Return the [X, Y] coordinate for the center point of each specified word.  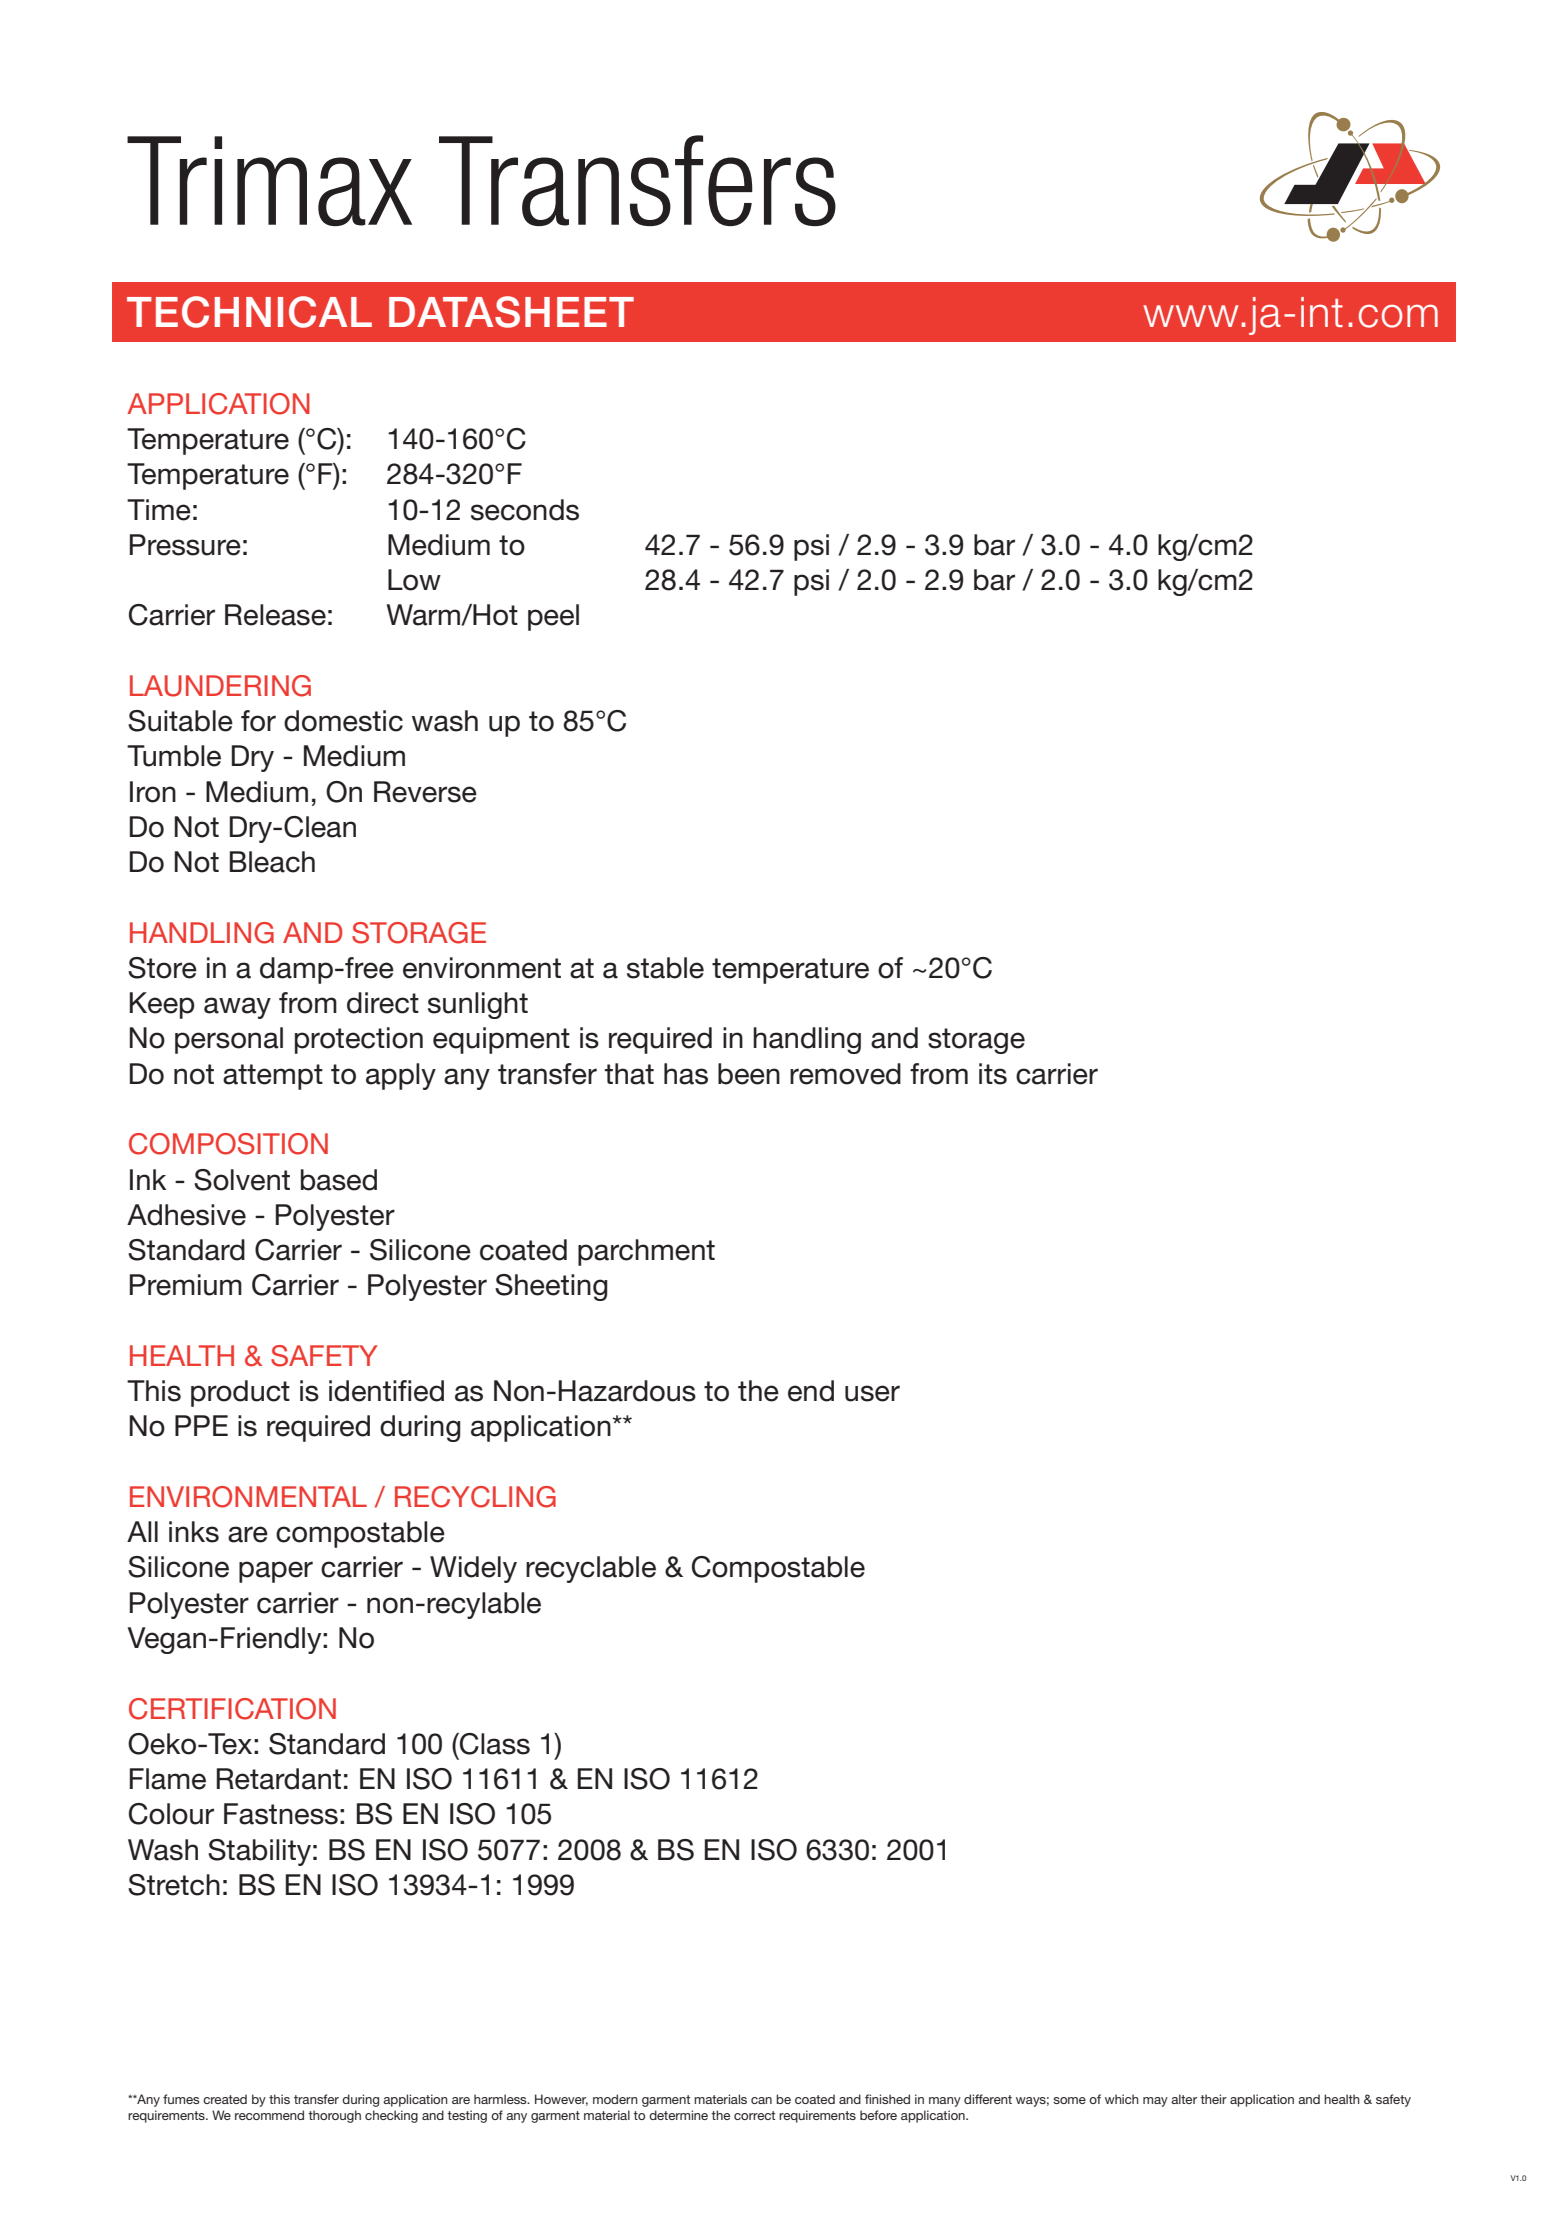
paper [276, 1572]
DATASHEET [511, 312]
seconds [525, 510]
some [1069, 2100]
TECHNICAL [249, 312]
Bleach [272, 862]
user [872, 1393]
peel [553, 617]
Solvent [242, 1180]
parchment [646, 1252]
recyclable [591, 1569]
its [993, 1074]
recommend [269, 2115]
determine [678, 2115]
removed [845, 1074]
